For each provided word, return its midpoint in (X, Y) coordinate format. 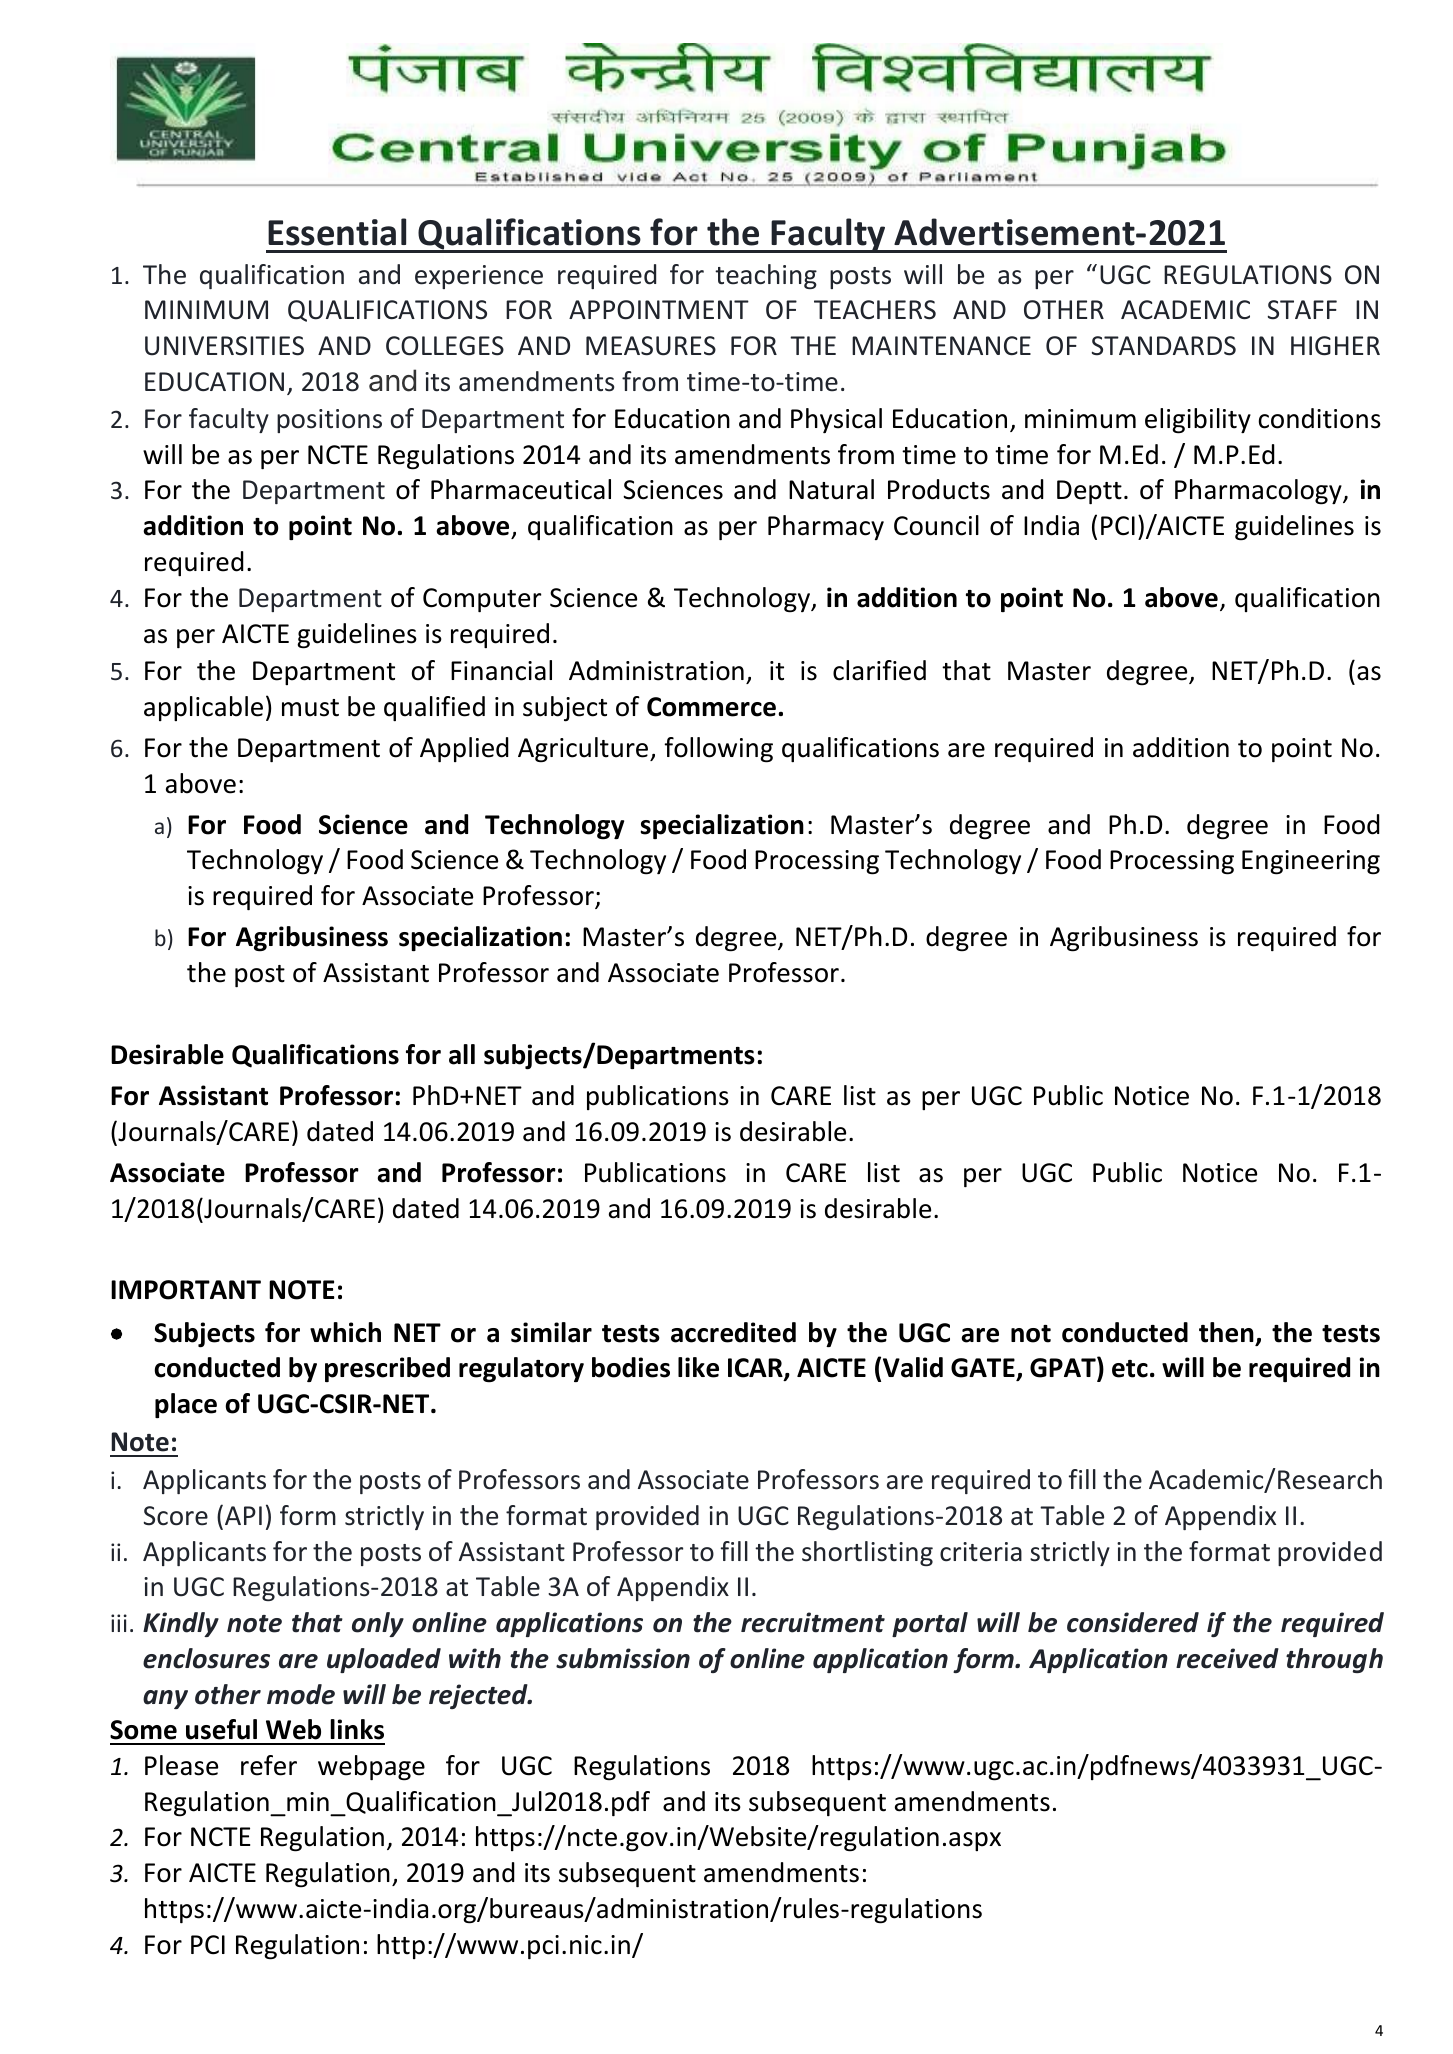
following (718, 750)
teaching (766, 276)
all (462, 1054)
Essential (337, 232)
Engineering (1311, 862)
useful (221, 1729)
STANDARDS (1164, 346)
